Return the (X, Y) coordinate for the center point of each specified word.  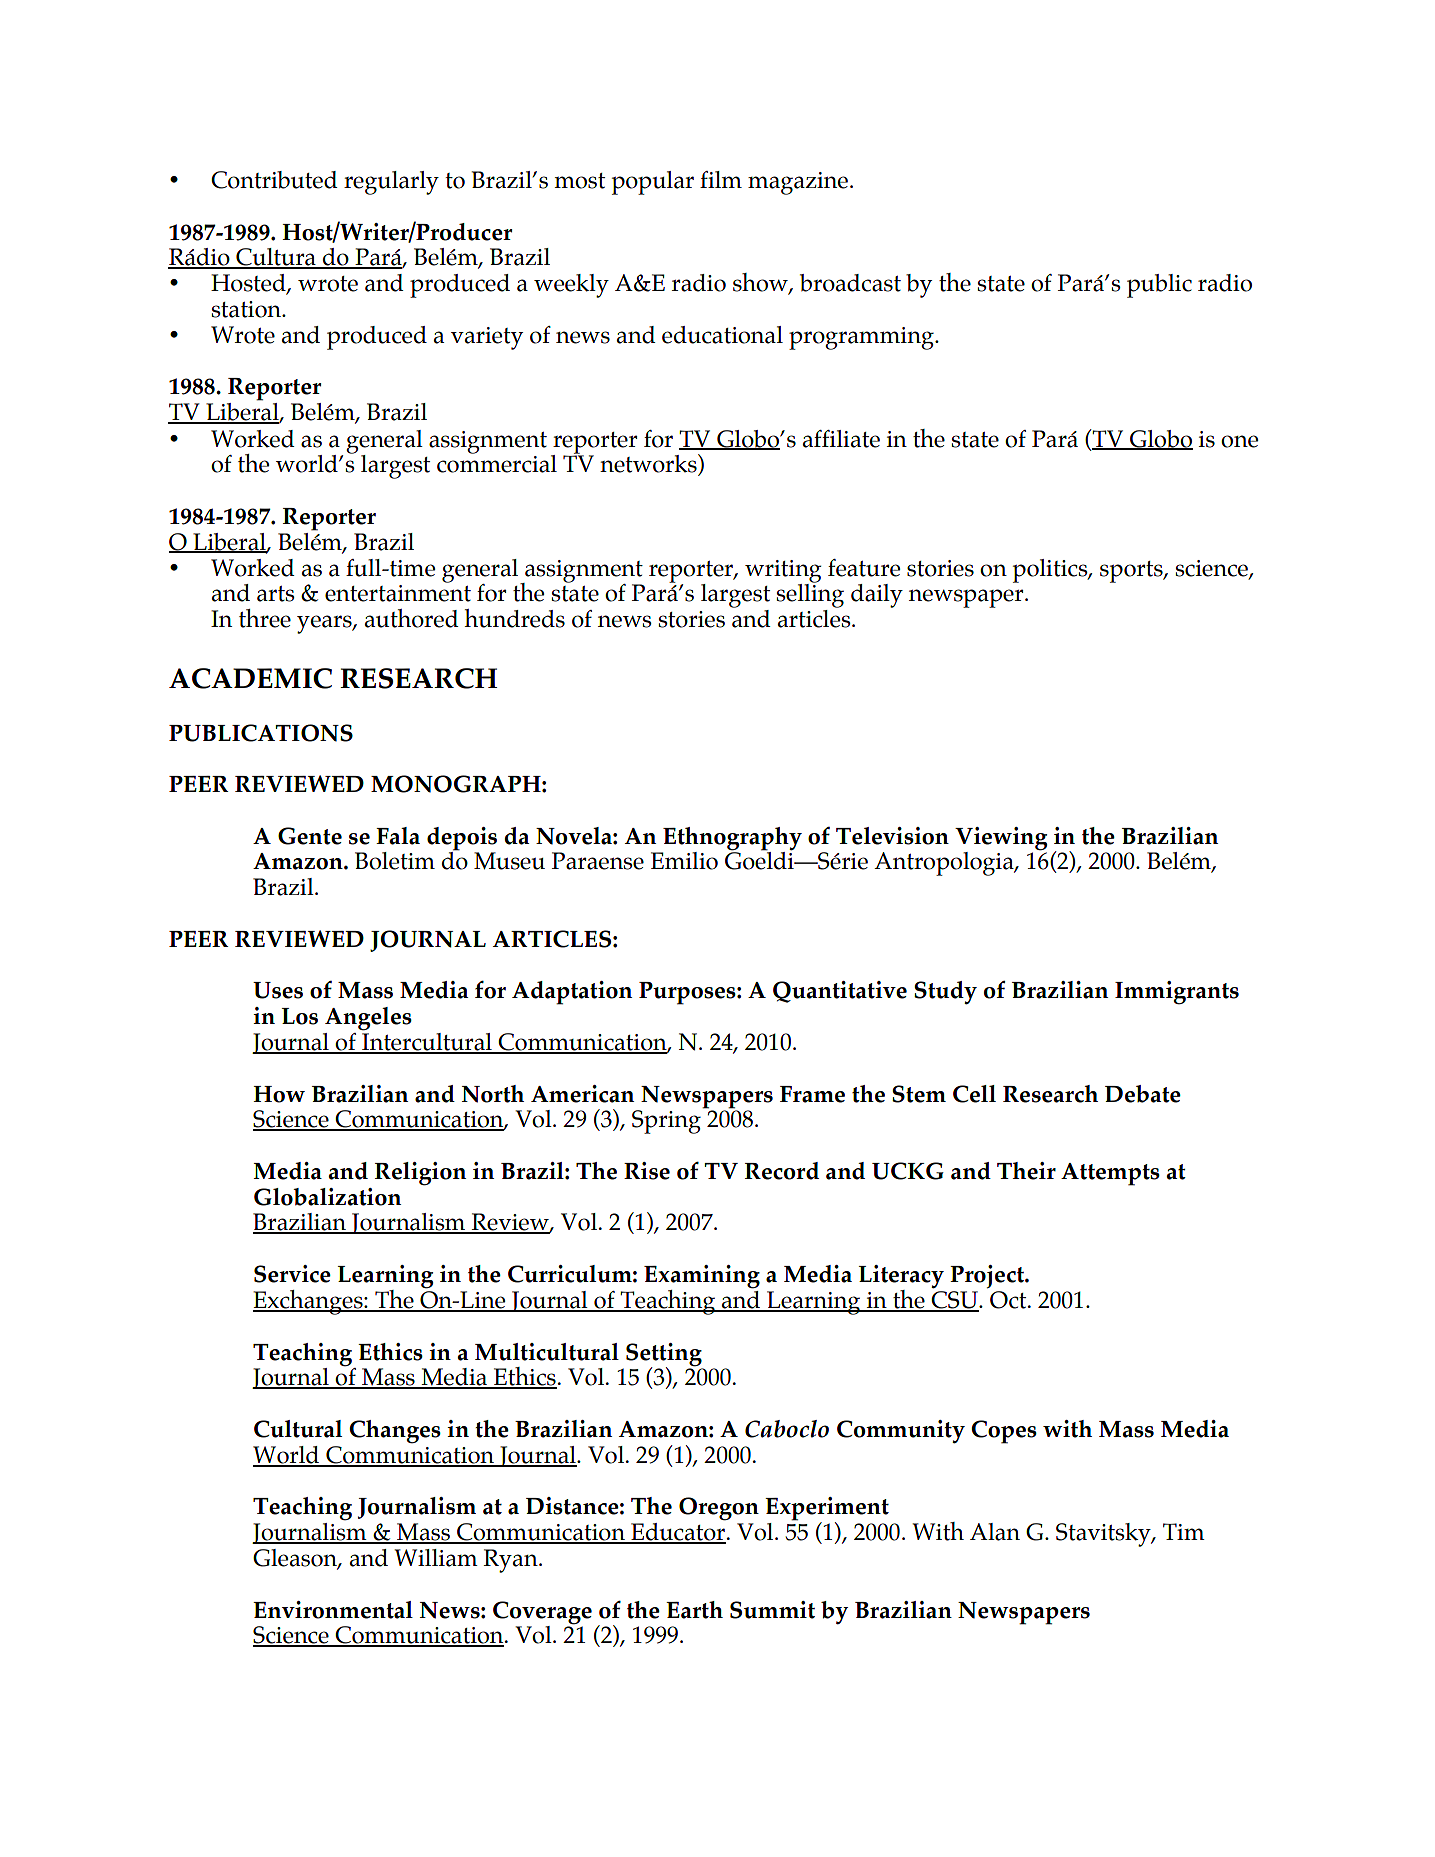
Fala (398, 836)
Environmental (333, 1610)
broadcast (850, 283)
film (721, 179)
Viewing (1001, 839)
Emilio (684, 861)
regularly (391, 183)
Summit (772, 1610)
